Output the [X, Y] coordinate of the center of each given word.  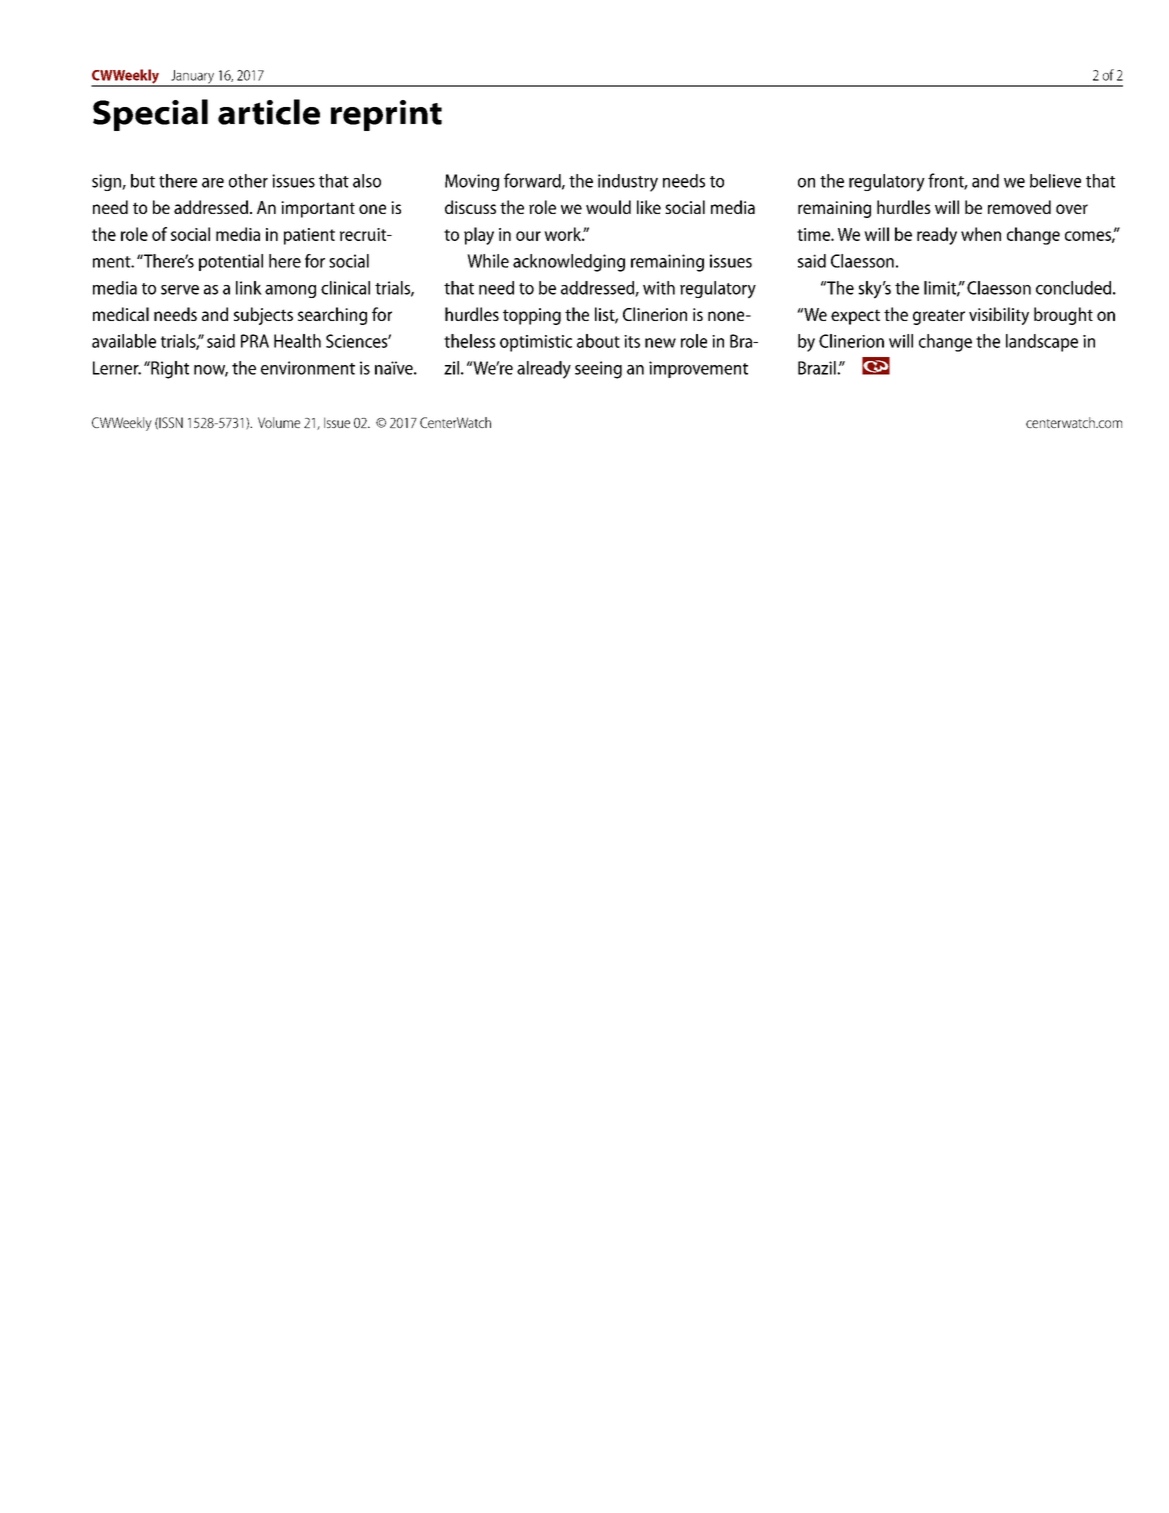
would [608, 207]
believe [1055, 181]
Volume [279, 422]
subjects [263, 316]
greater [939, 317]
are [213, 183]
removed [1019, 207]
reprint [386, 115]
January [192, 78]
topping [532, 316]
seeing [598, 370]
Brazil [818, 368]
